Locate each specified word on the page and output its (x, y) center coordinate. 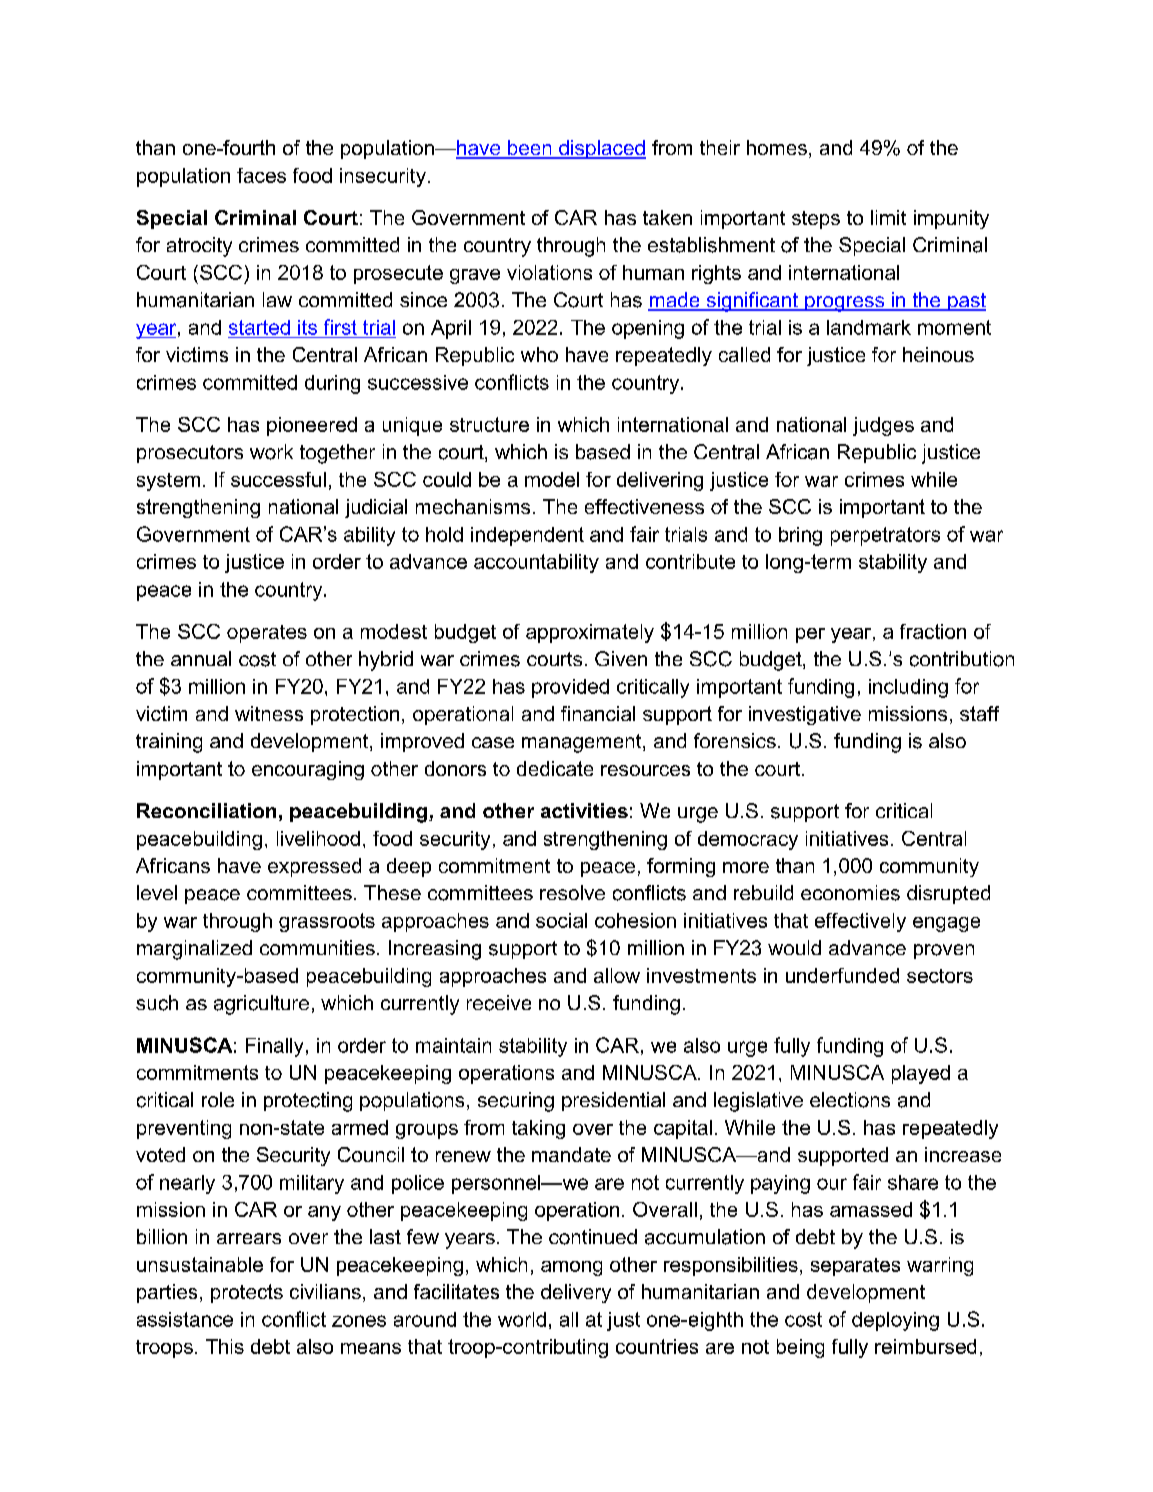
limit (888, 217)
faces (261, 175)
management (583, 743)
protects (247, 1293)
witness (269, 713)
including (908, 688)
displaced (601, 149)
